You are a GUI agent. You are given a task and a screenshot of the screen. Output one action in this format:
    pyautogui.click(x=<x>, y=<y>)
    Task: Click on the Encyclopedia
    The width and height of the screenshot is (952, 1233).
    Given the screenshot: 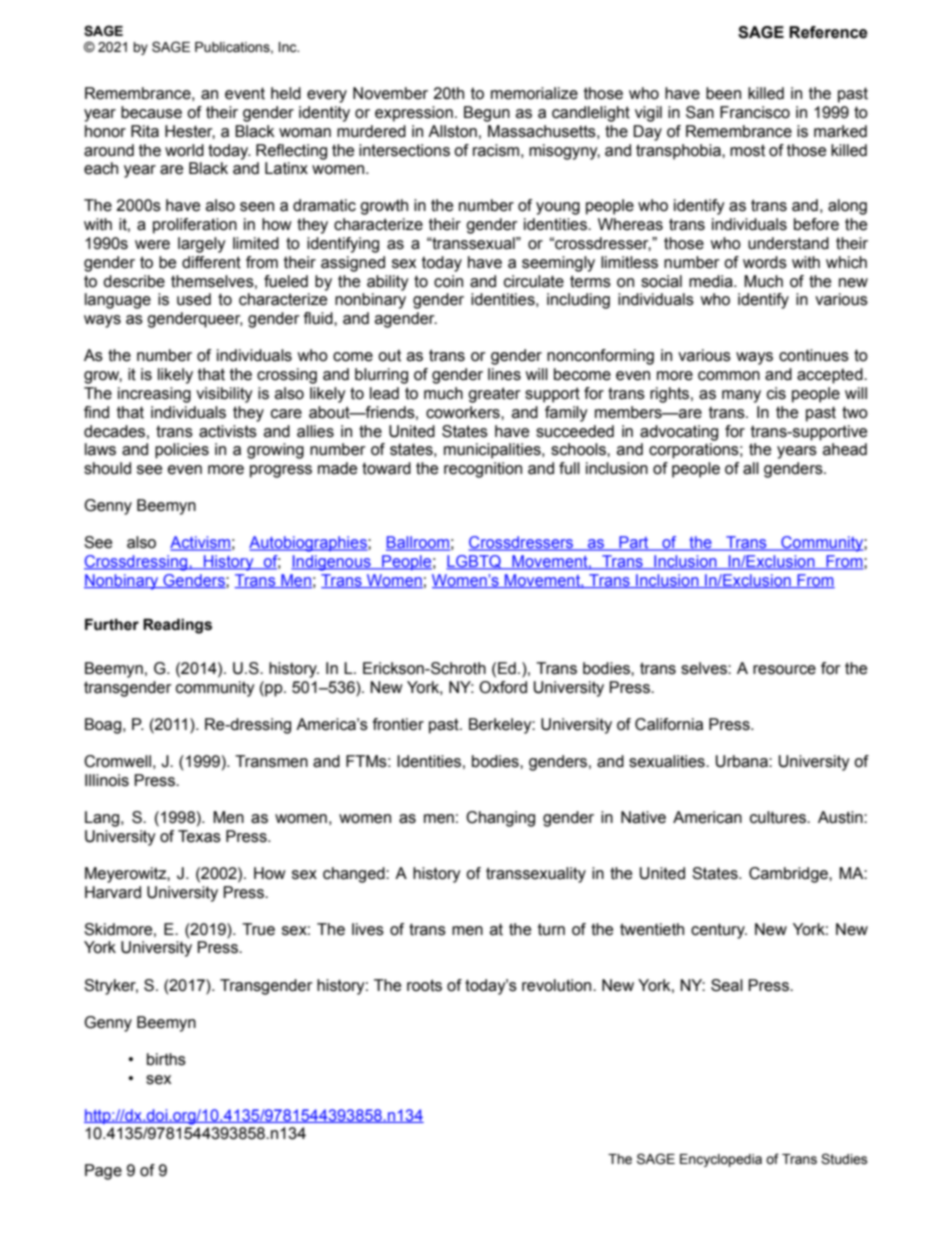 What is the action you would take?
    pyautogui.click(x=721, y=1160)
